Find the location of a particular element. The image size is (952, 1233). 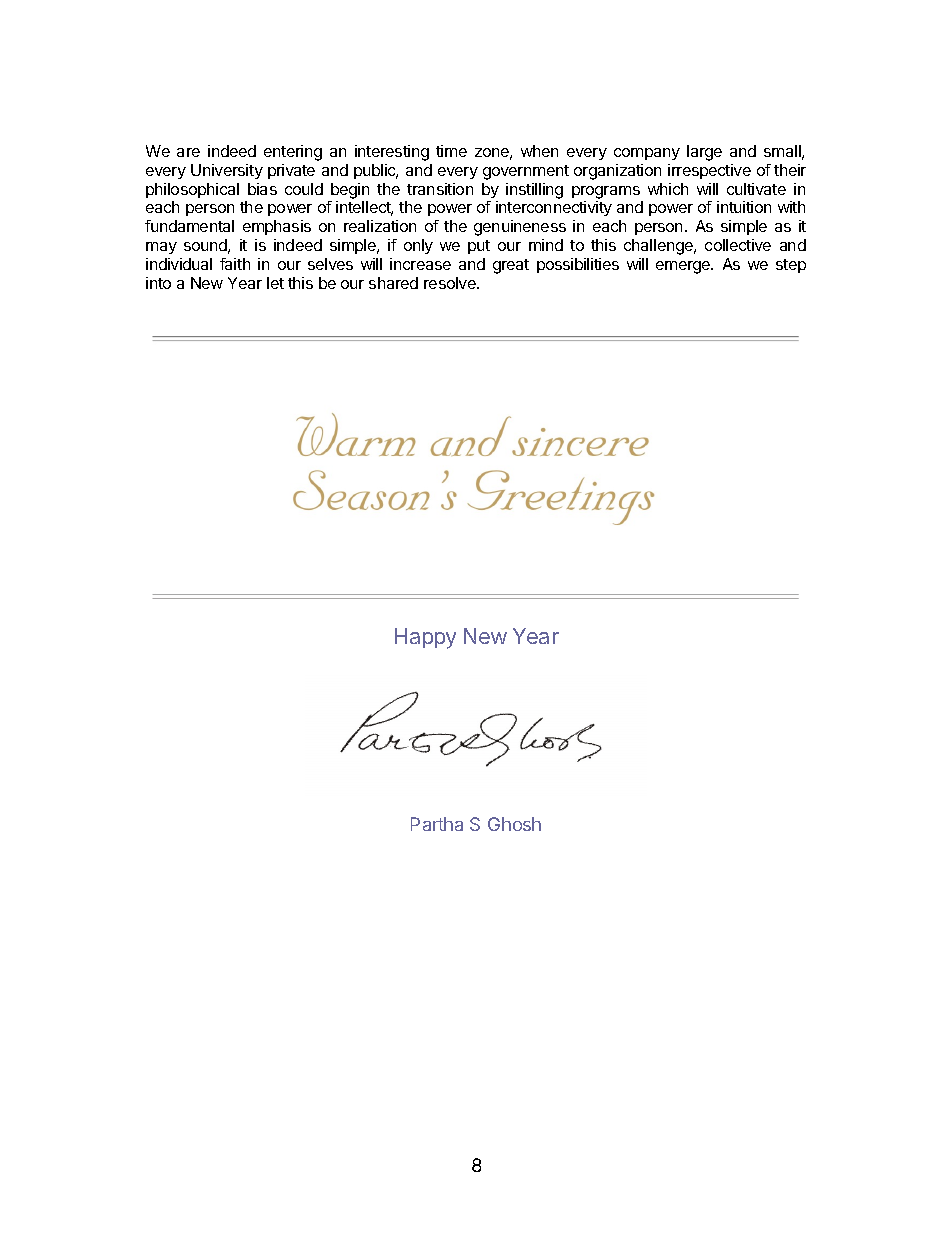

Ghosh is located at coordinates (514, 824).
